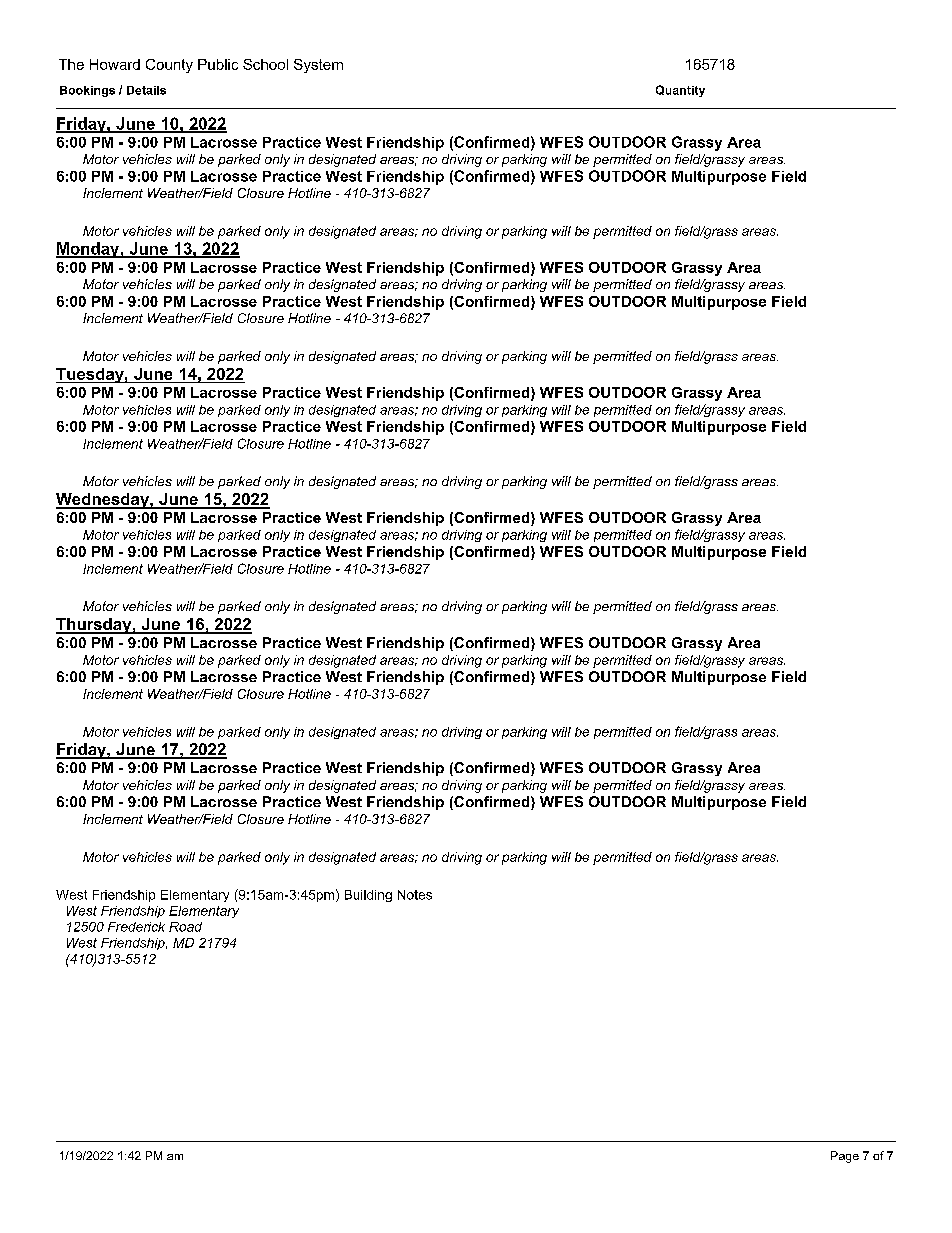  I want to click on Road, so click(185, 927).
